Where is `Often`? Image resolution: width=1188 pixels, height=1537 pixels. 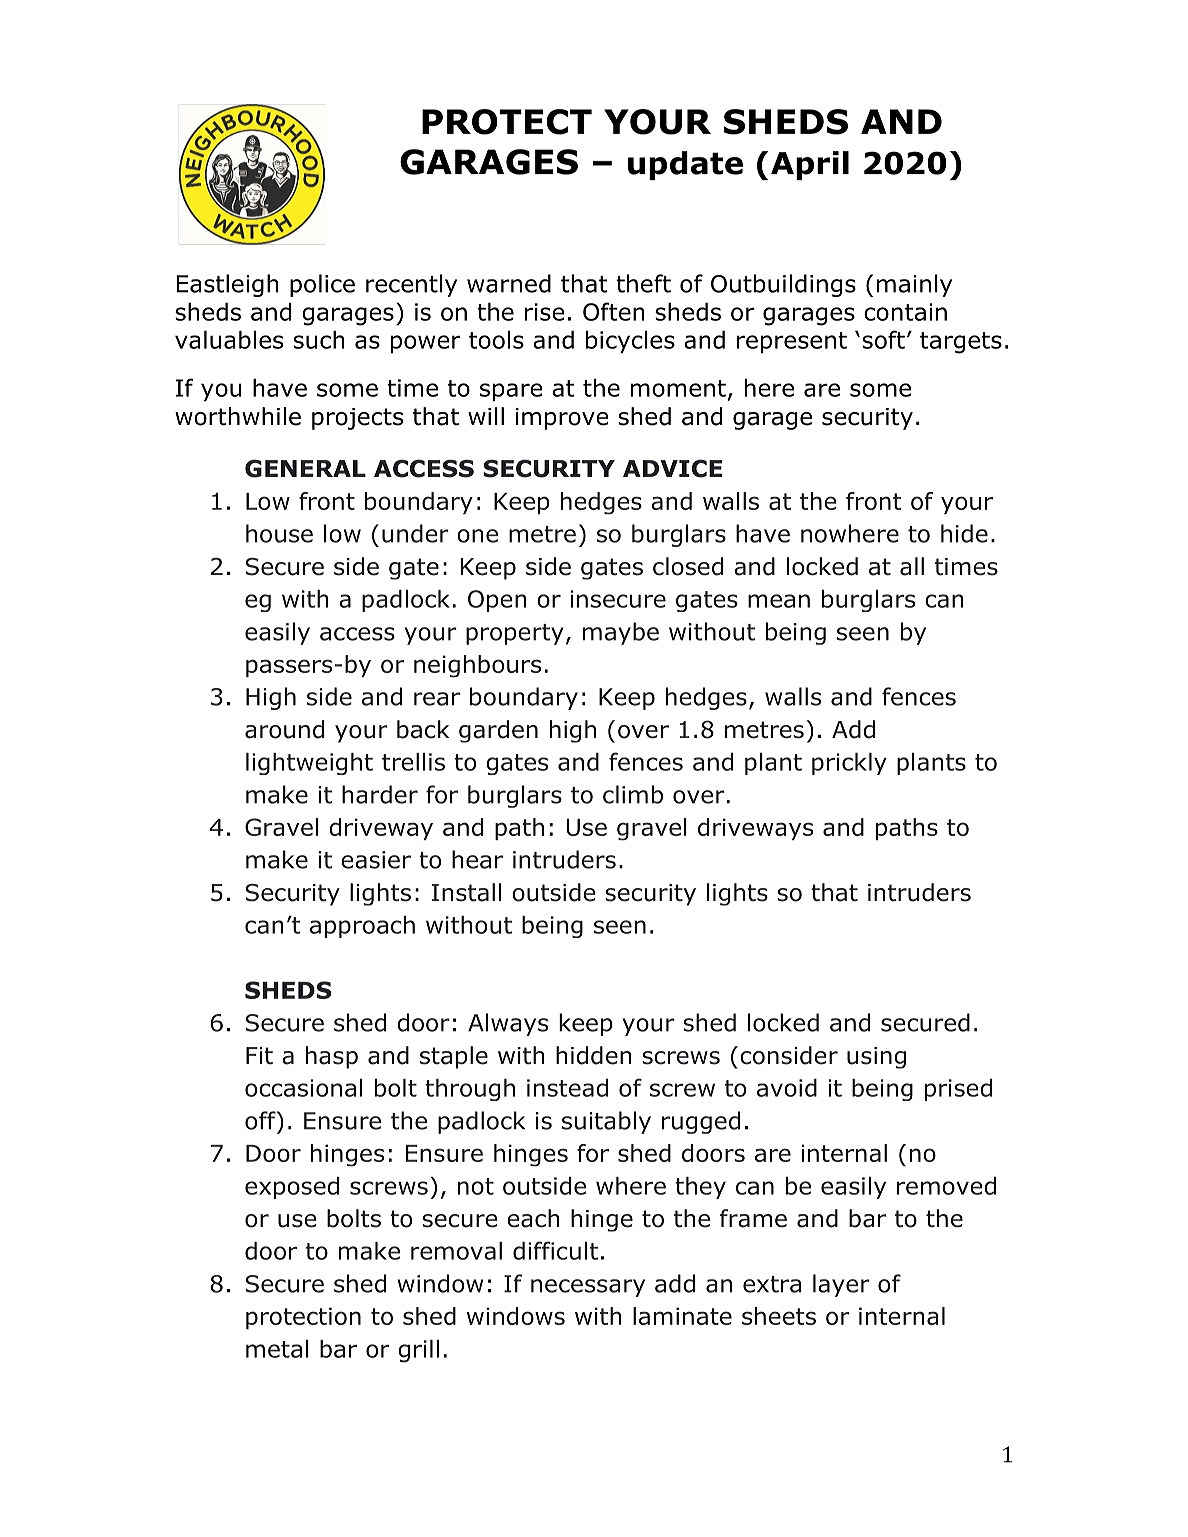 Often is located at coordinates (614, 311).
